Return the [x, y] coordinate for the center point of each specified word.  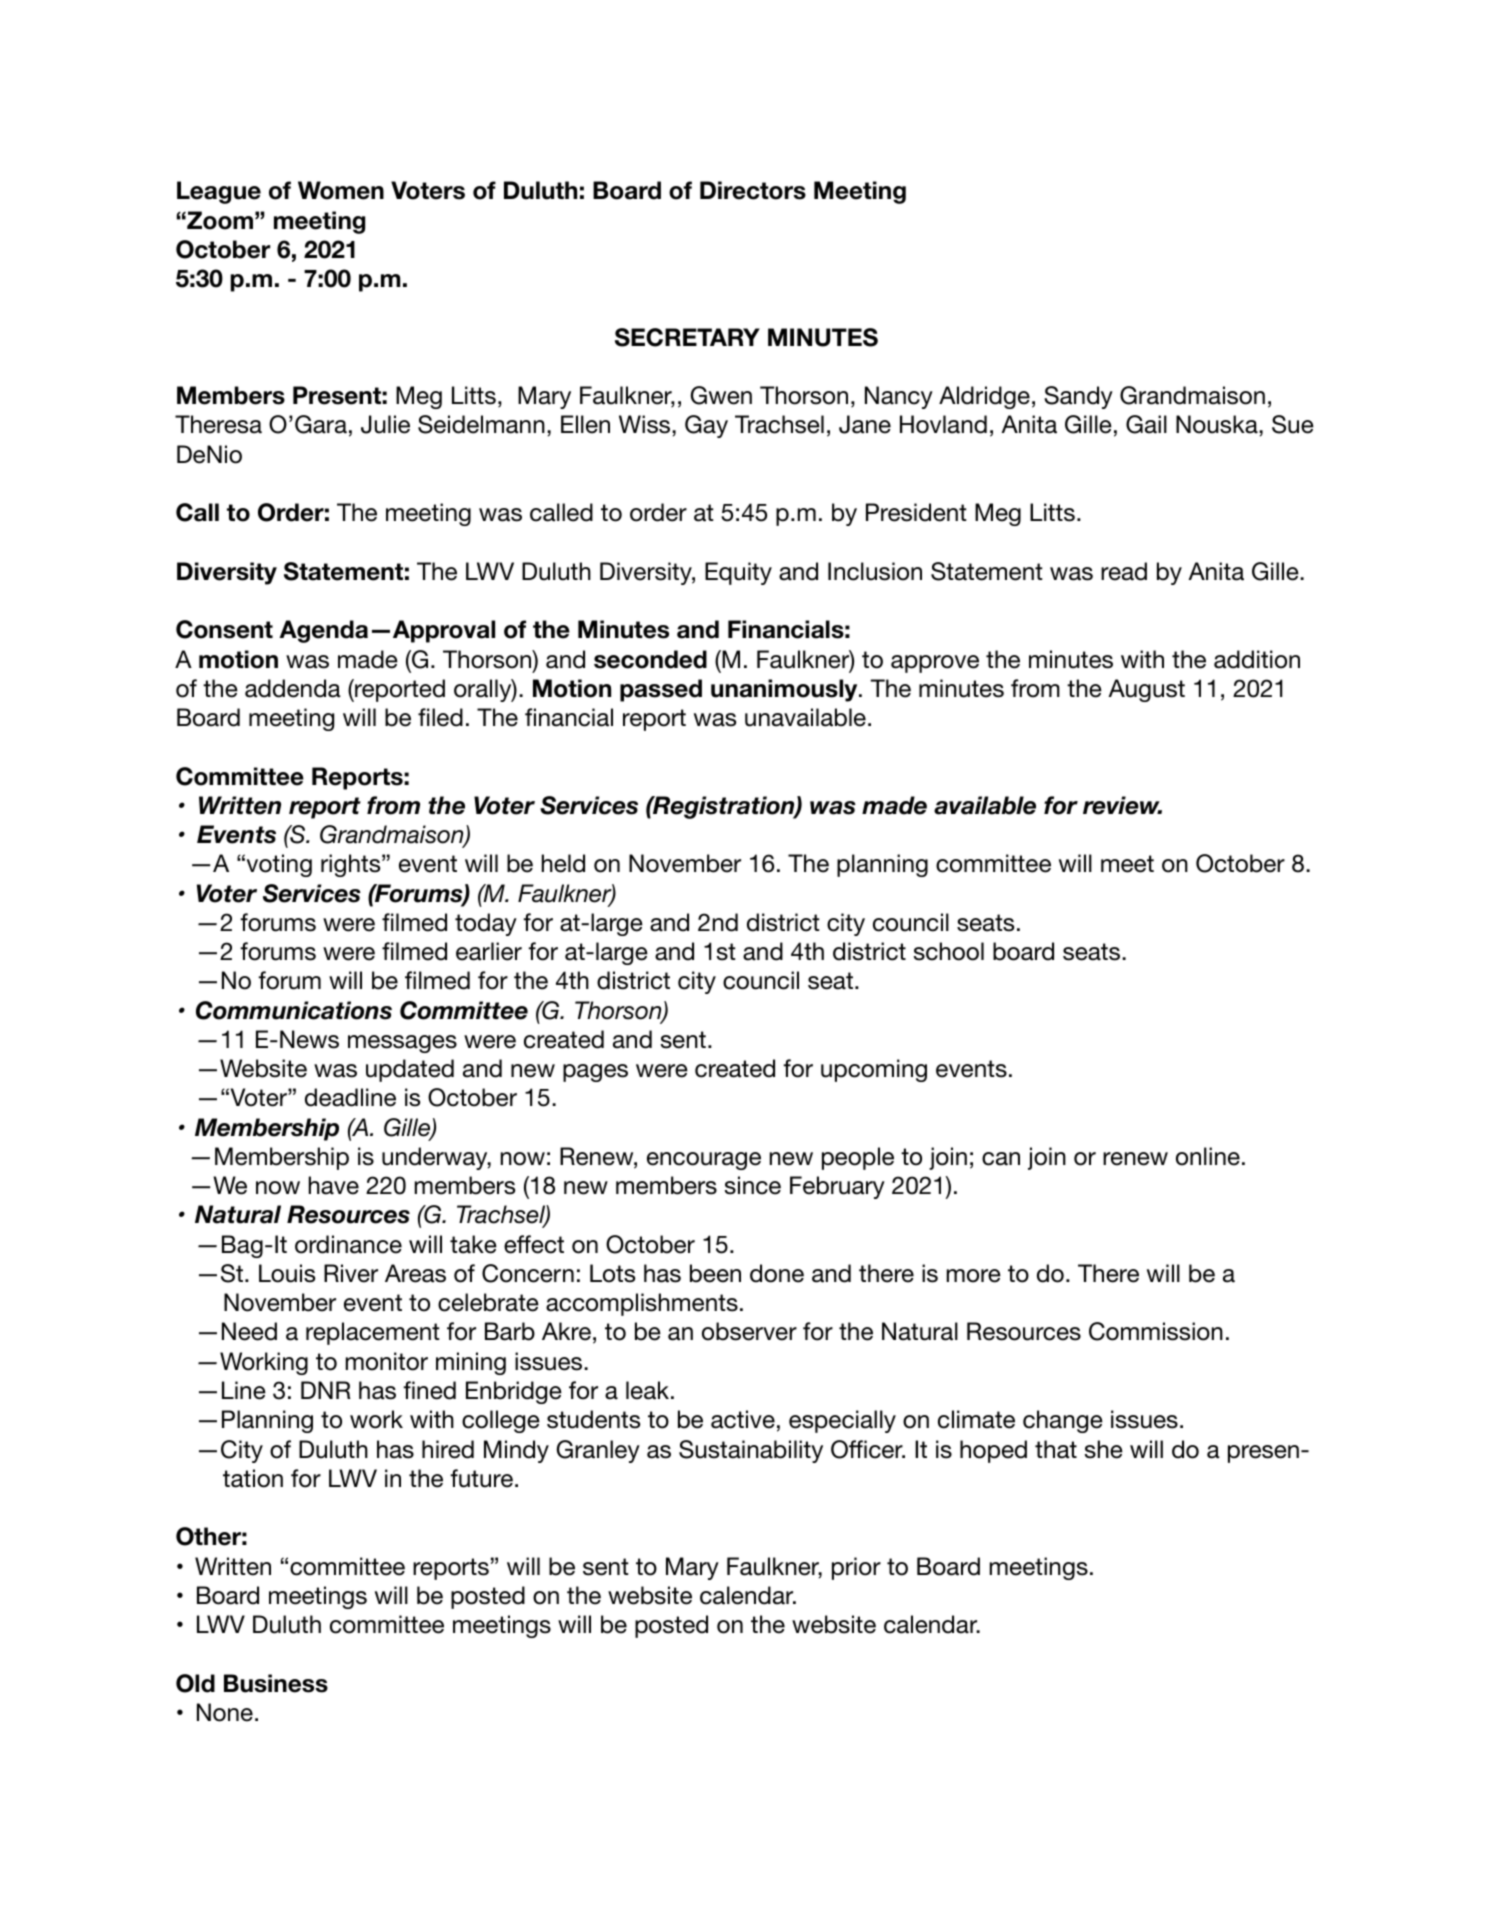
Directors [753, 190]
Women [341, 190]
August [1146, 690]
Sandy [1078, 397]
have [334, 1185]
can [1001, 1159]
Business [276, 1683]
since [753, 1185]
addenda [293, 688]
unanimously [785, 690]
